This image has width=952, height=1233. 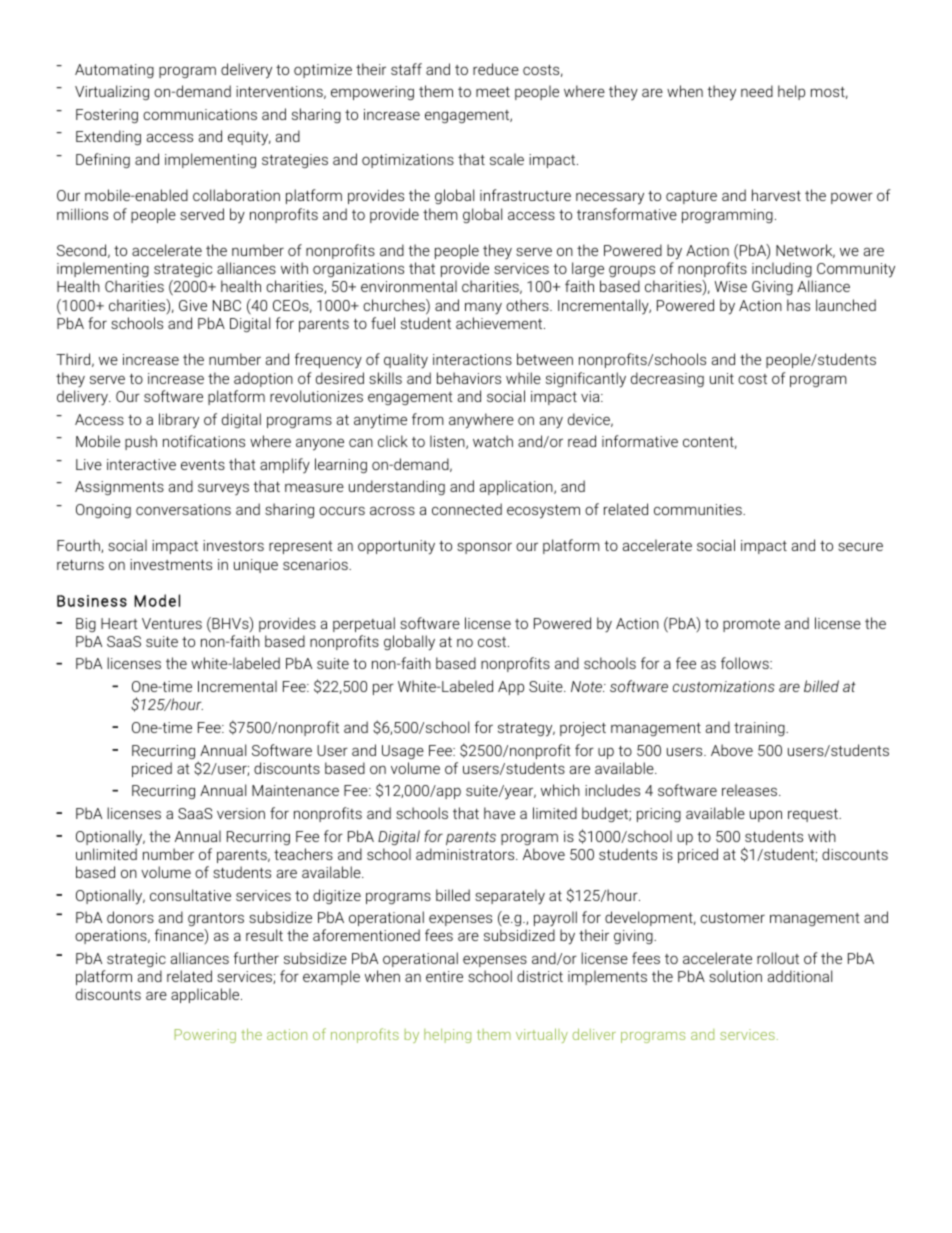 I want to click on library, so click(x=179, y=421).
